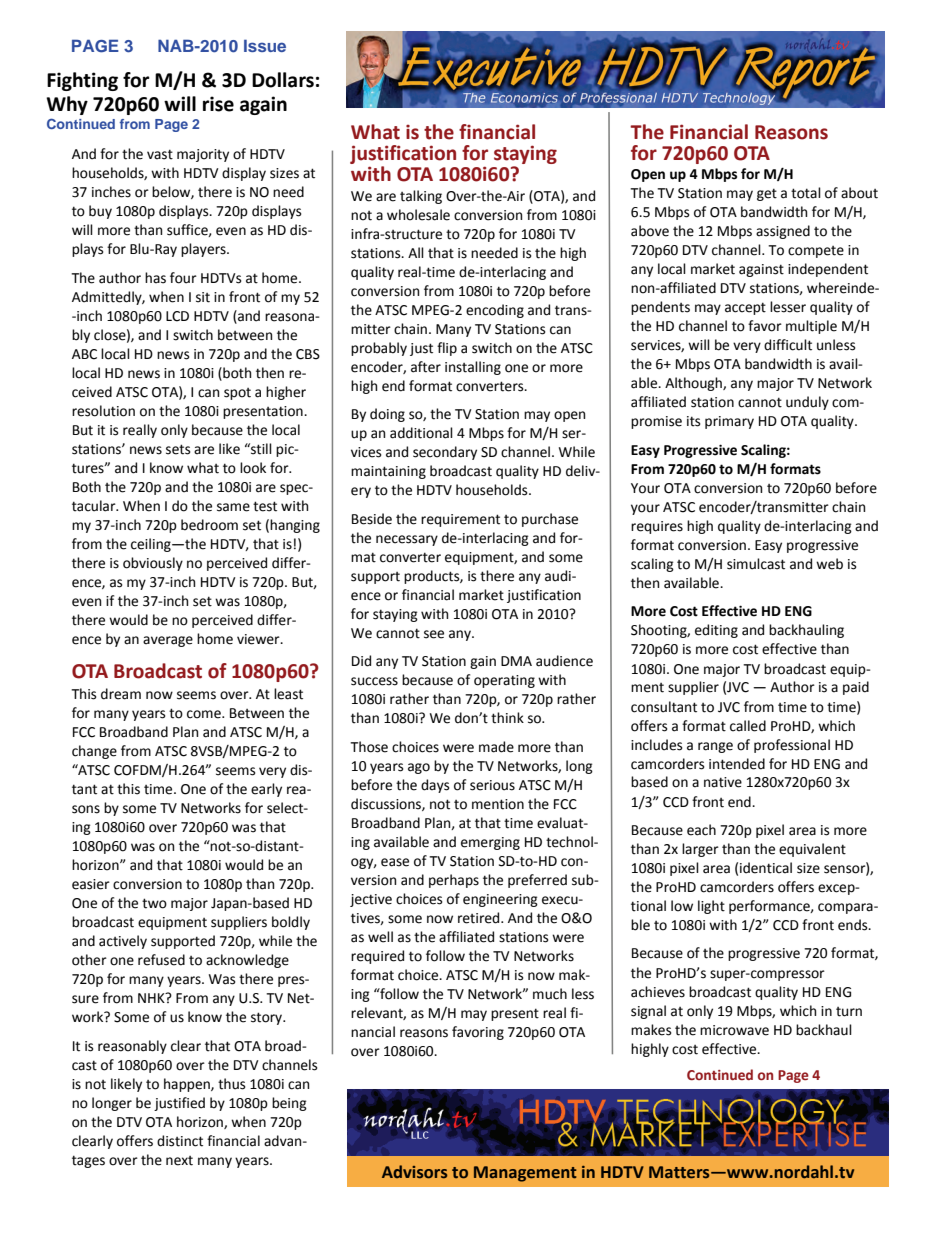 The image size is (952, 1233). Describe the element at coordinates (716, 631) in the screenshot. I see `editing` at that location.
